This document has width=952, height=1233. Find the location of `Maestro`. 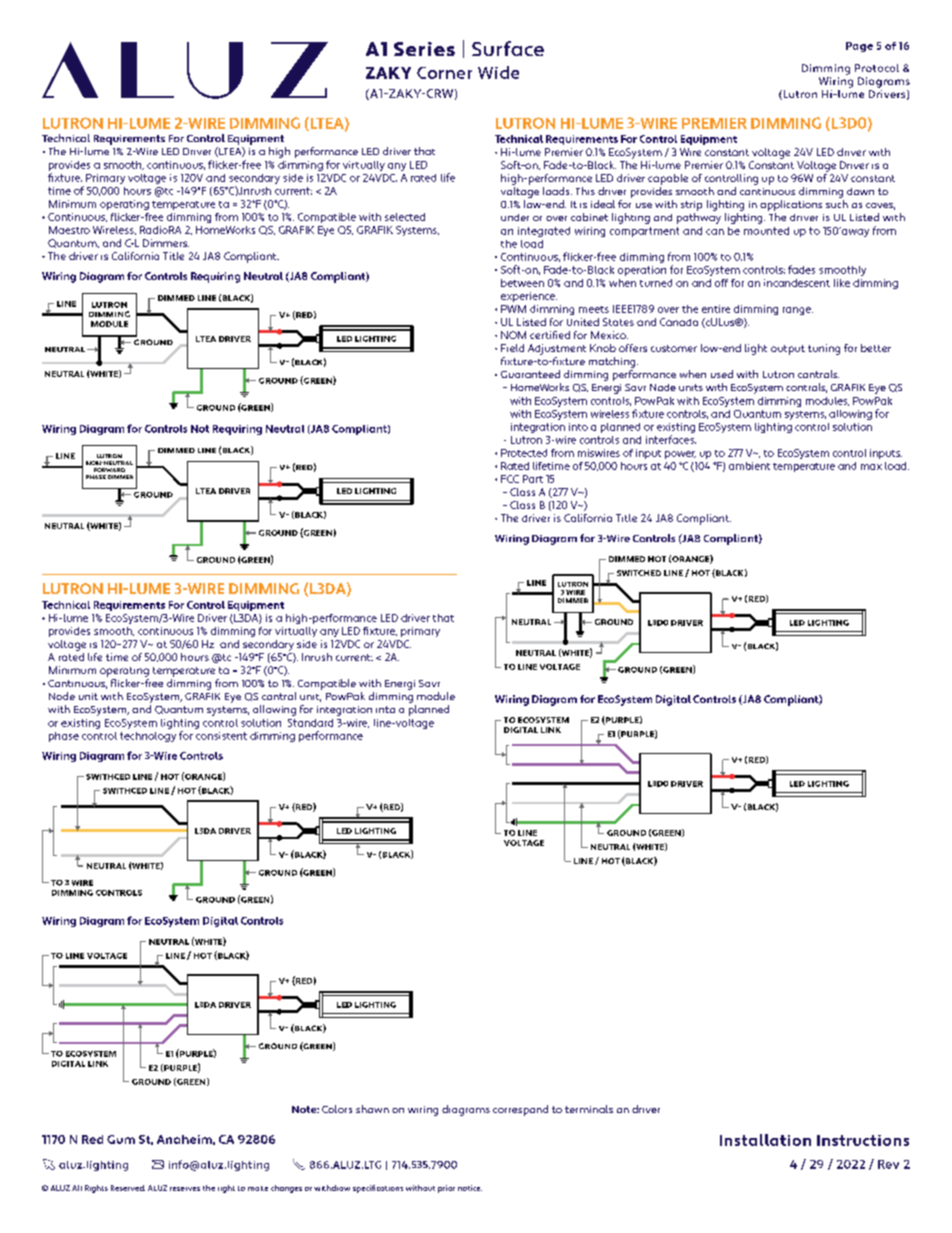

Maestro is located at coordinates (69, 230).
